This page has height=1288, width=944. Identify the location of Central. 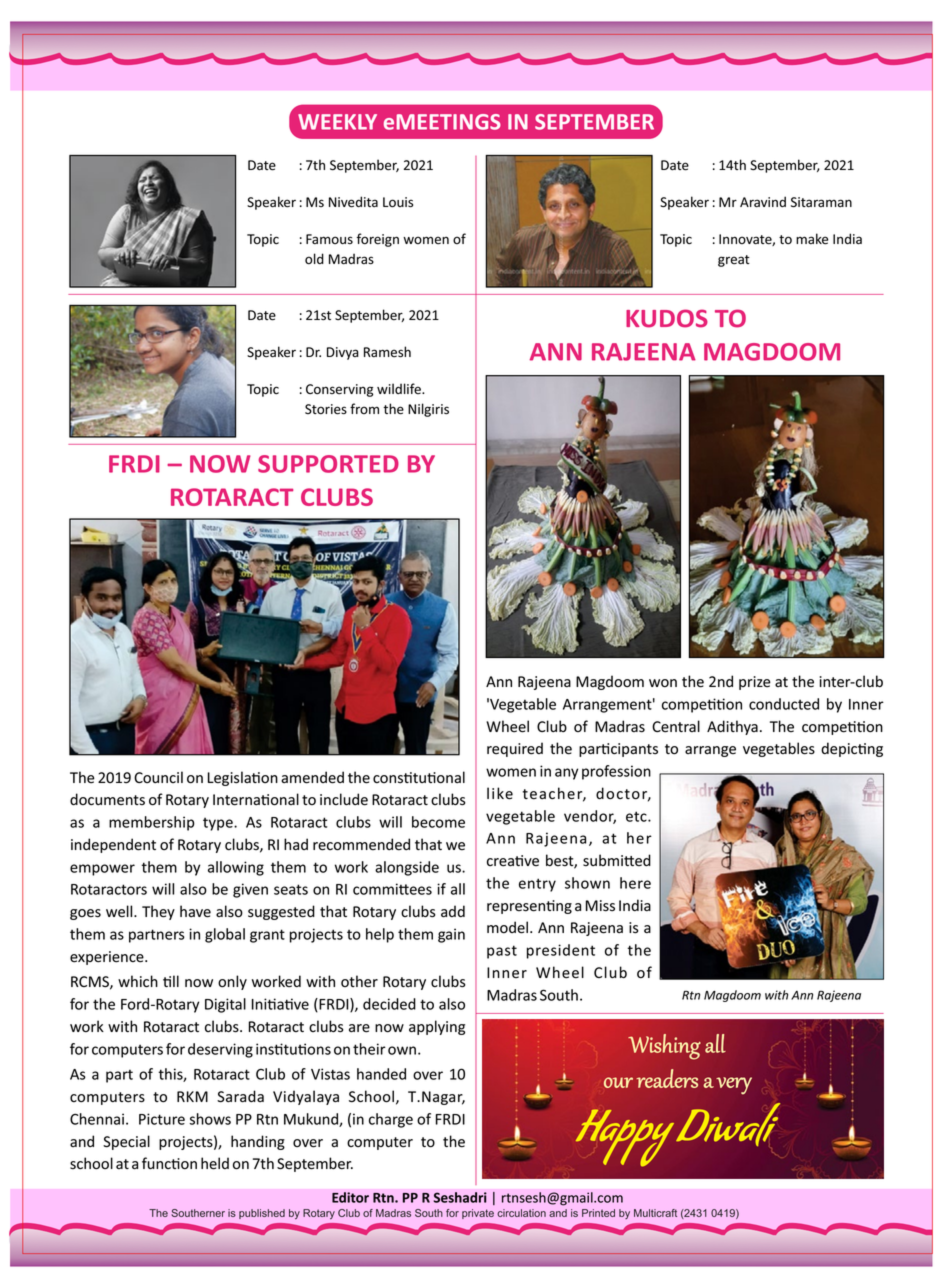
(676, 726).
